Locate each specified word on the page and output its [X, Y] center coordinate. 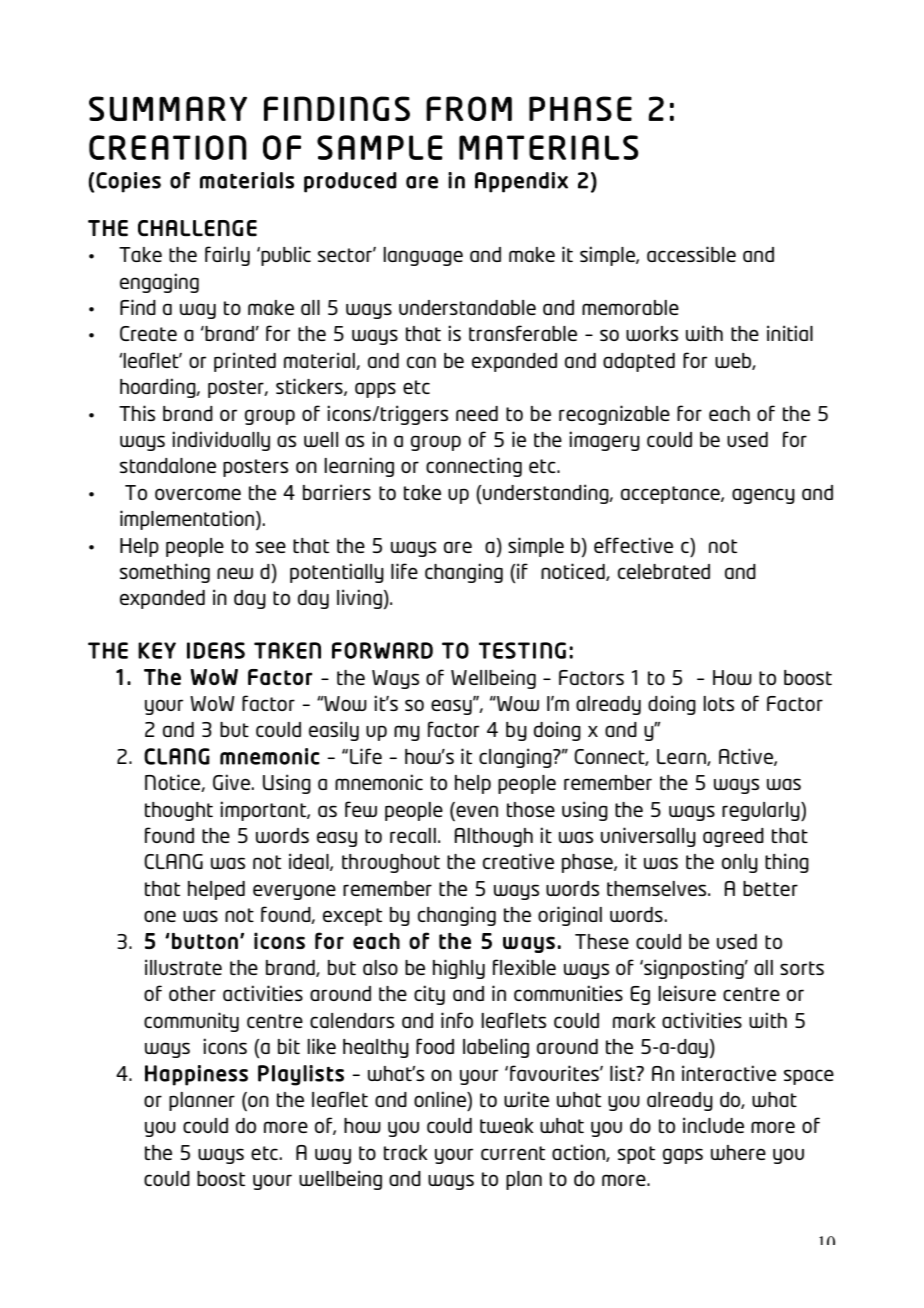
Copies [128, 182]
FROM [469, 108]
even [476, 810]
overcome [198, 494]
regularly [762, 811]
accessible [691, 254]
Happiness [196, 1075]
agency [763, 496]
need [477, 413]
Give [231, 782]
